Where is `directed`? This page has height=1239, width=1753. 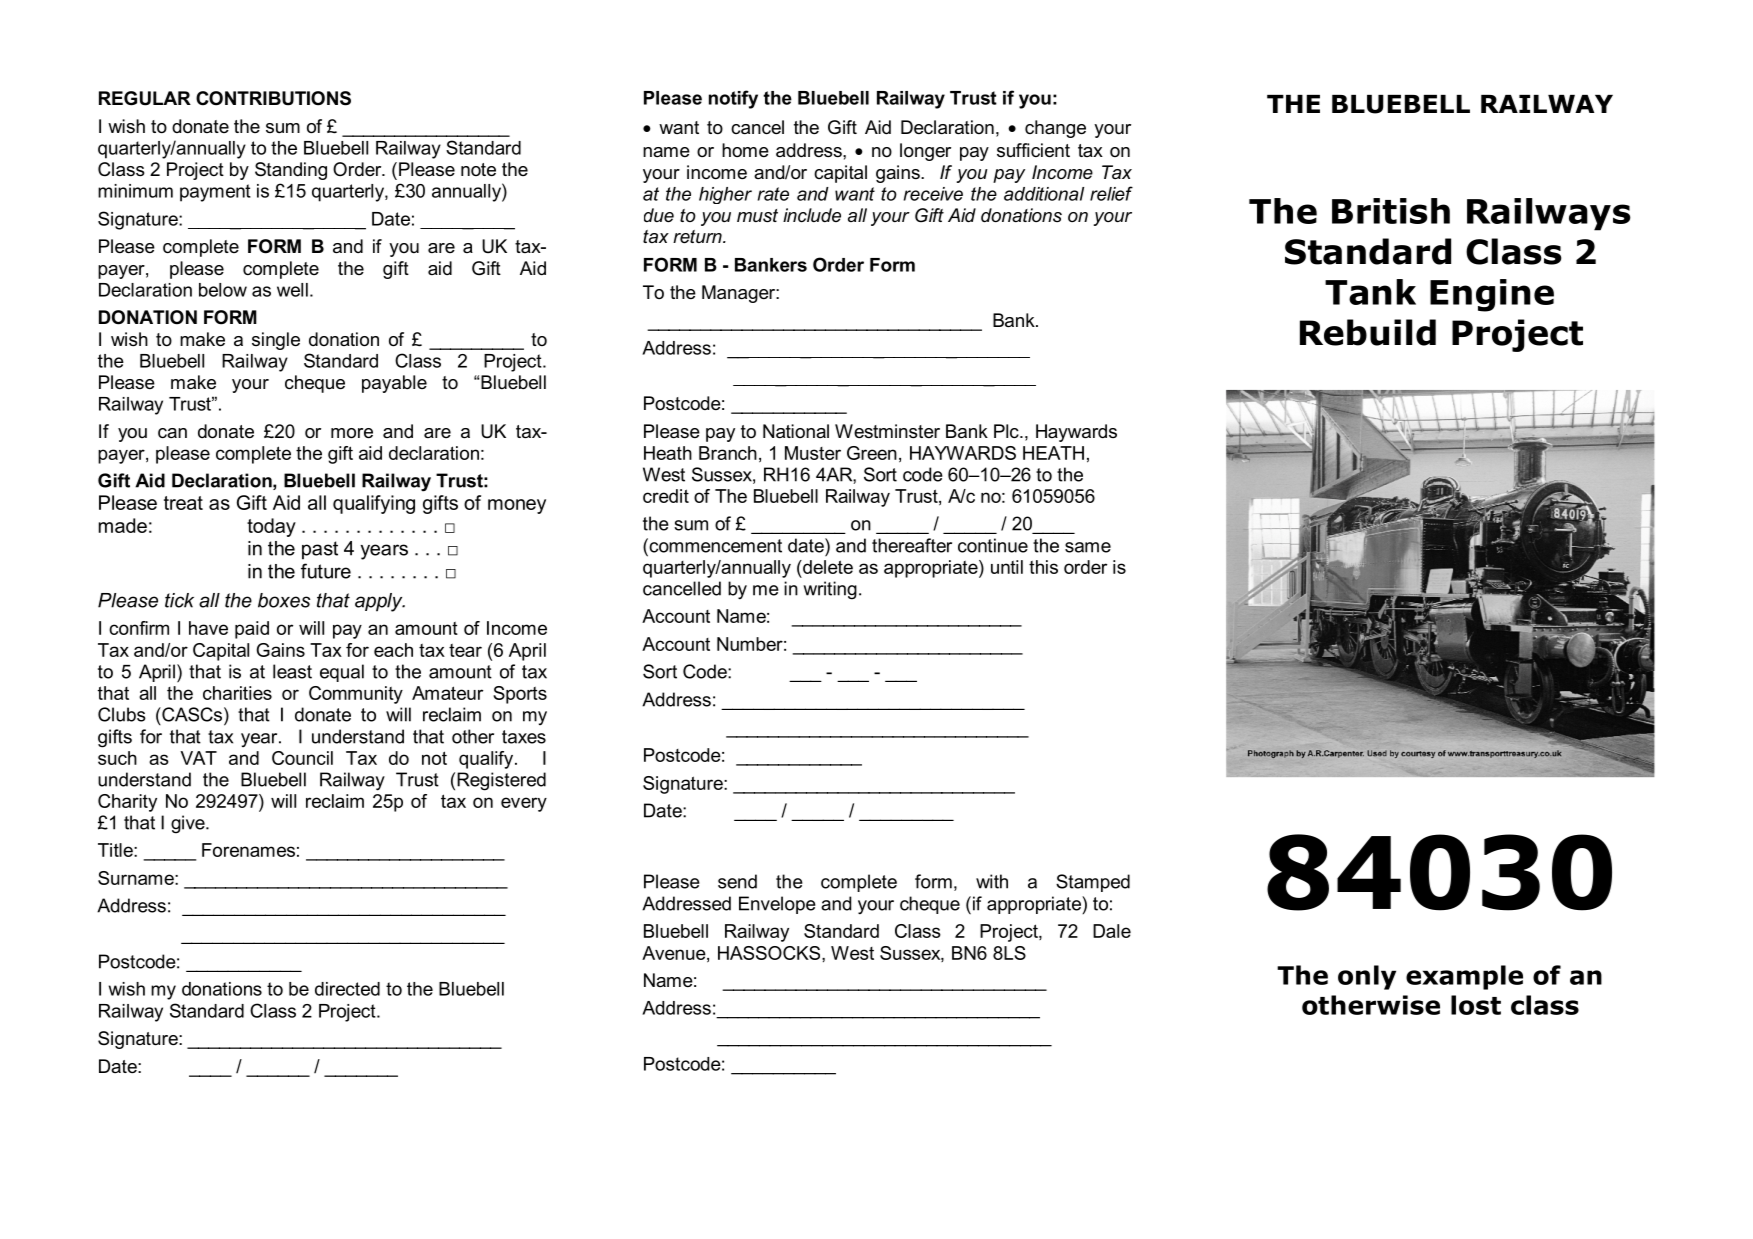 directed is located at coordinates (347, 989).
